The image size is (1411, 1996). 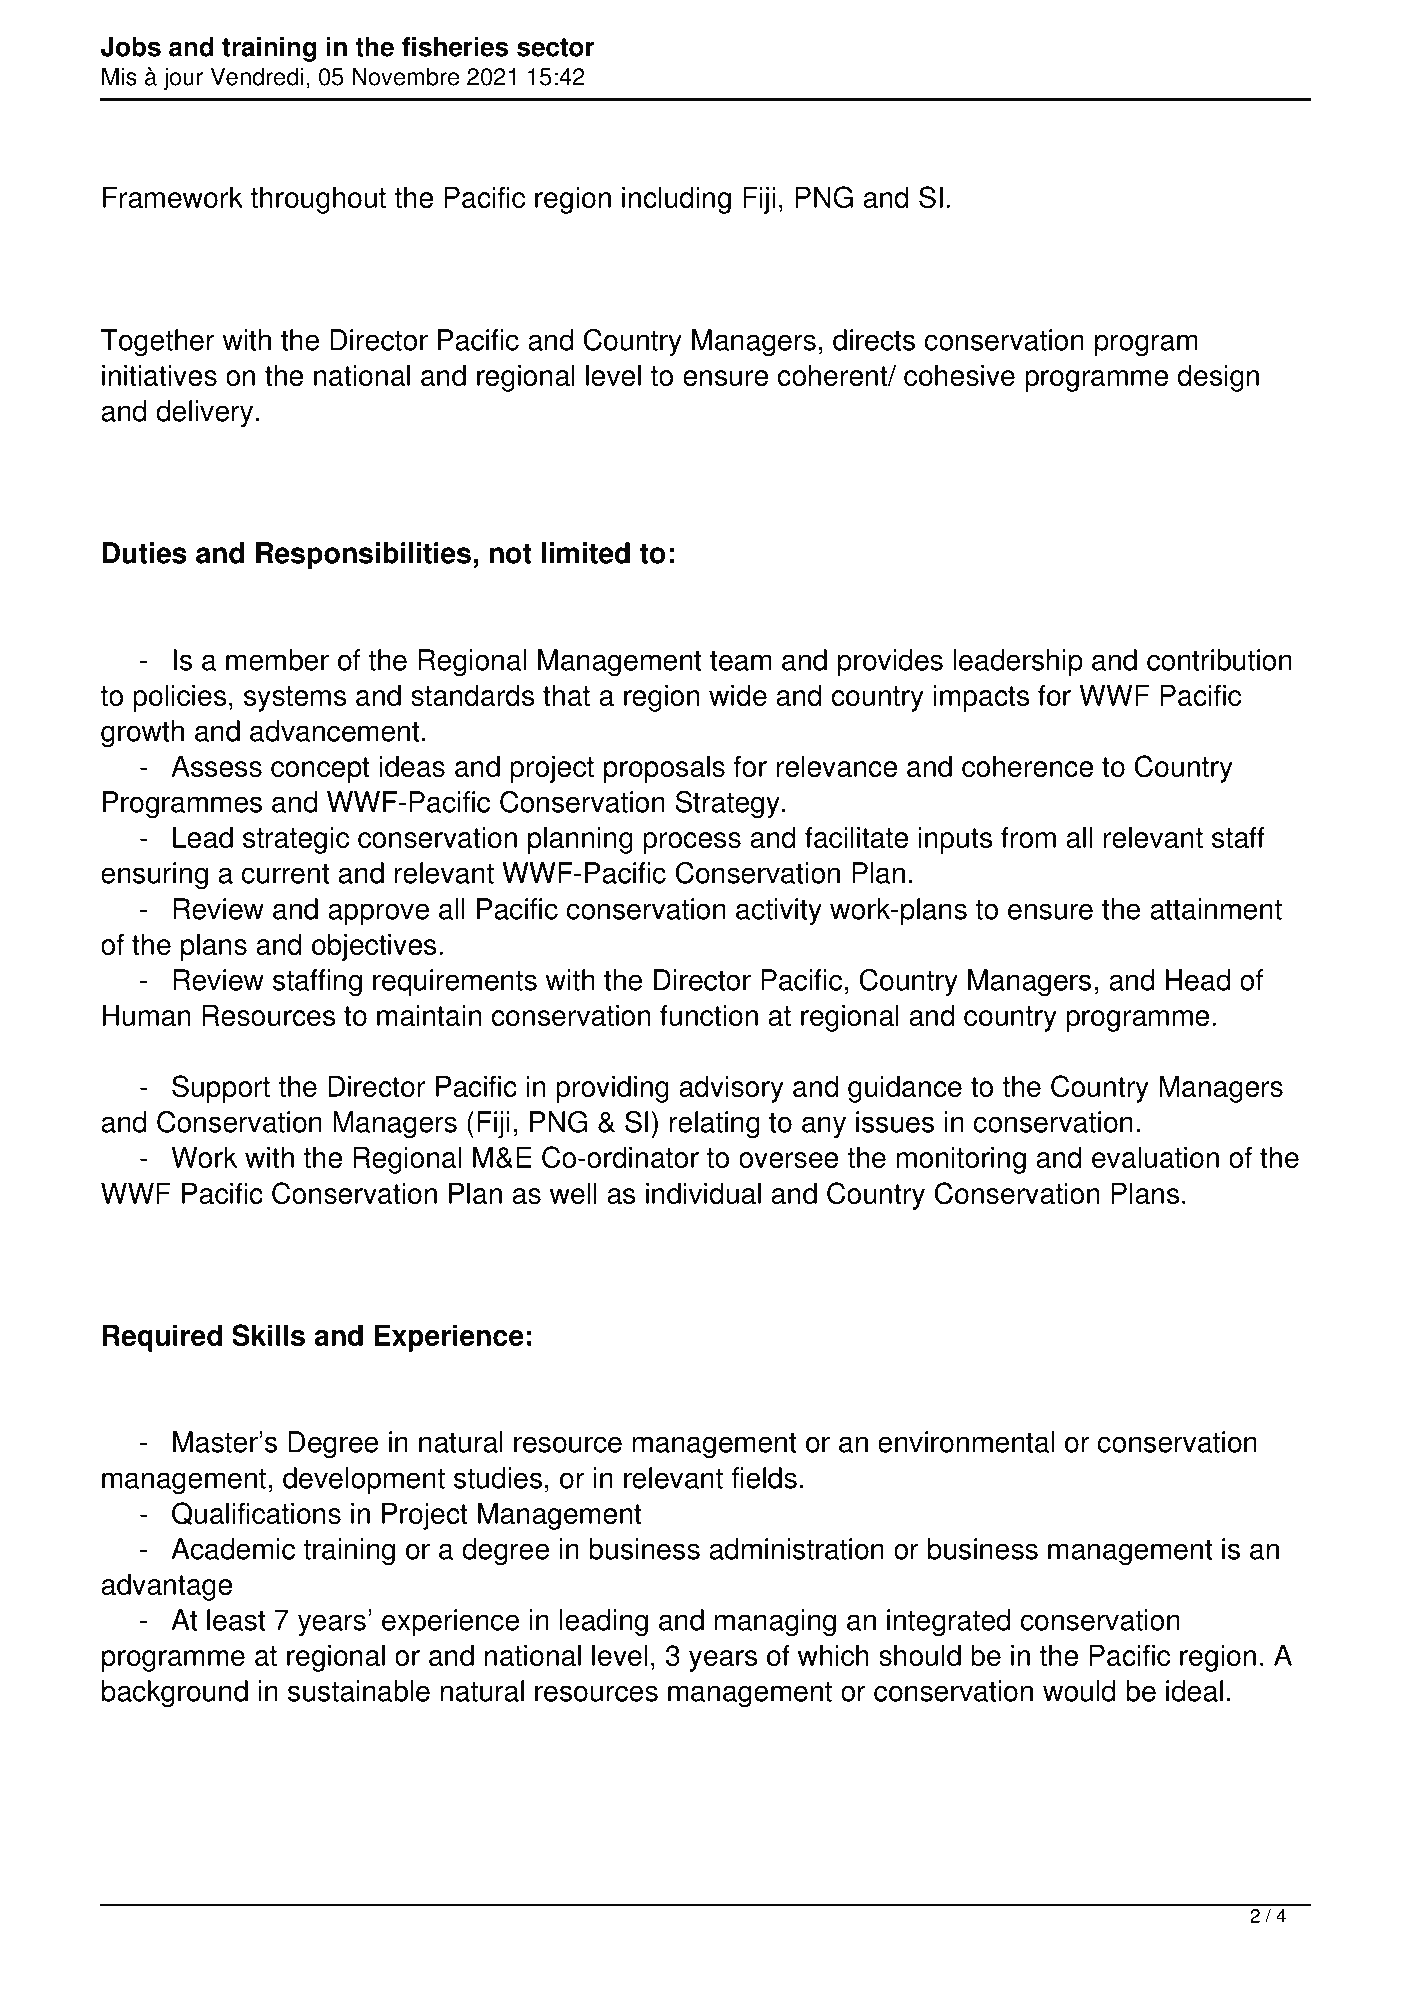 What do you see at coordinates (775, 1623) in the screenshot?
I see `managing` at bounding box center [775, 1623].
